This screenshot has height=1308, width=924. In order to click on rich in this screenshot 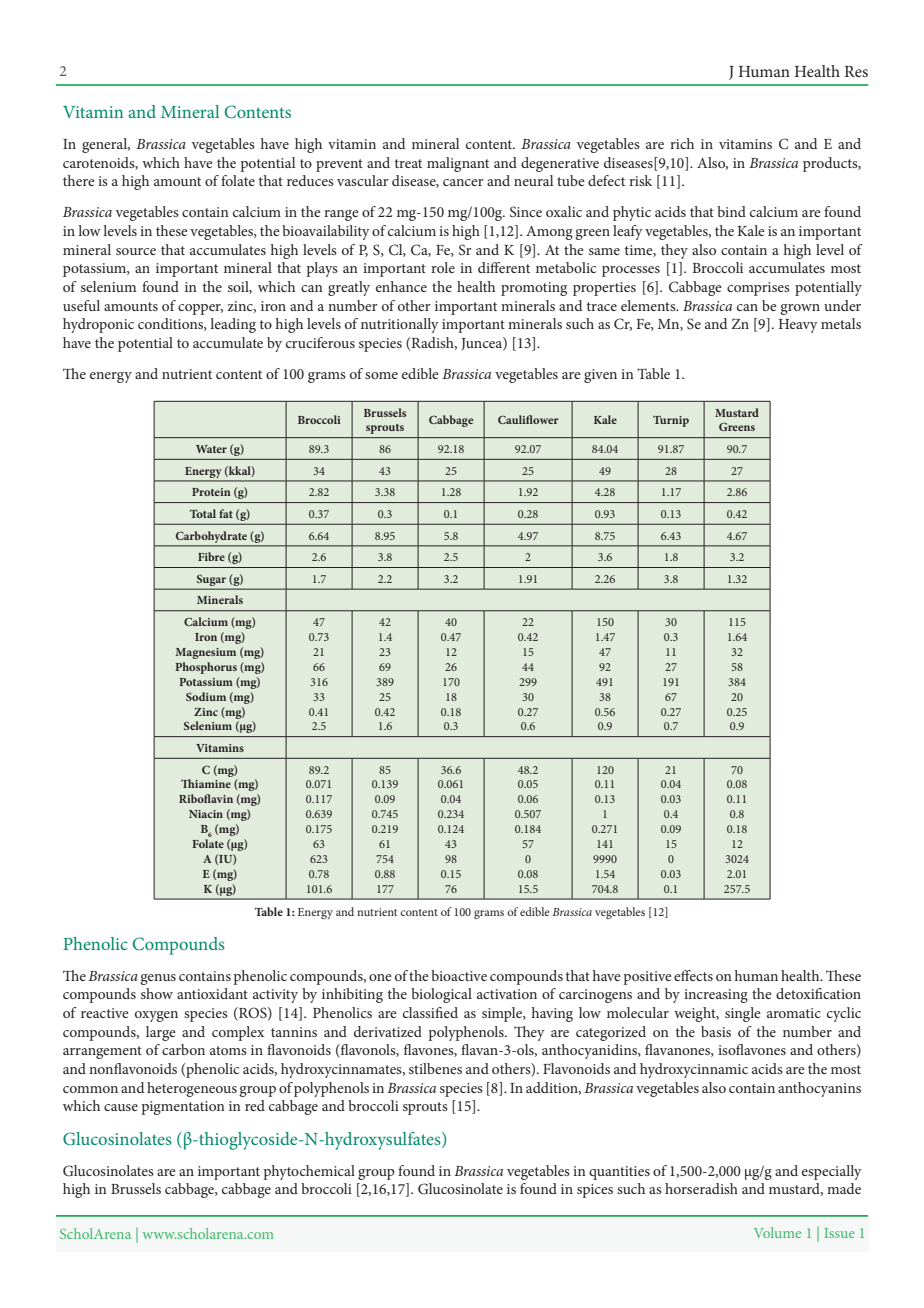, I will do `click(682, 143)`.
